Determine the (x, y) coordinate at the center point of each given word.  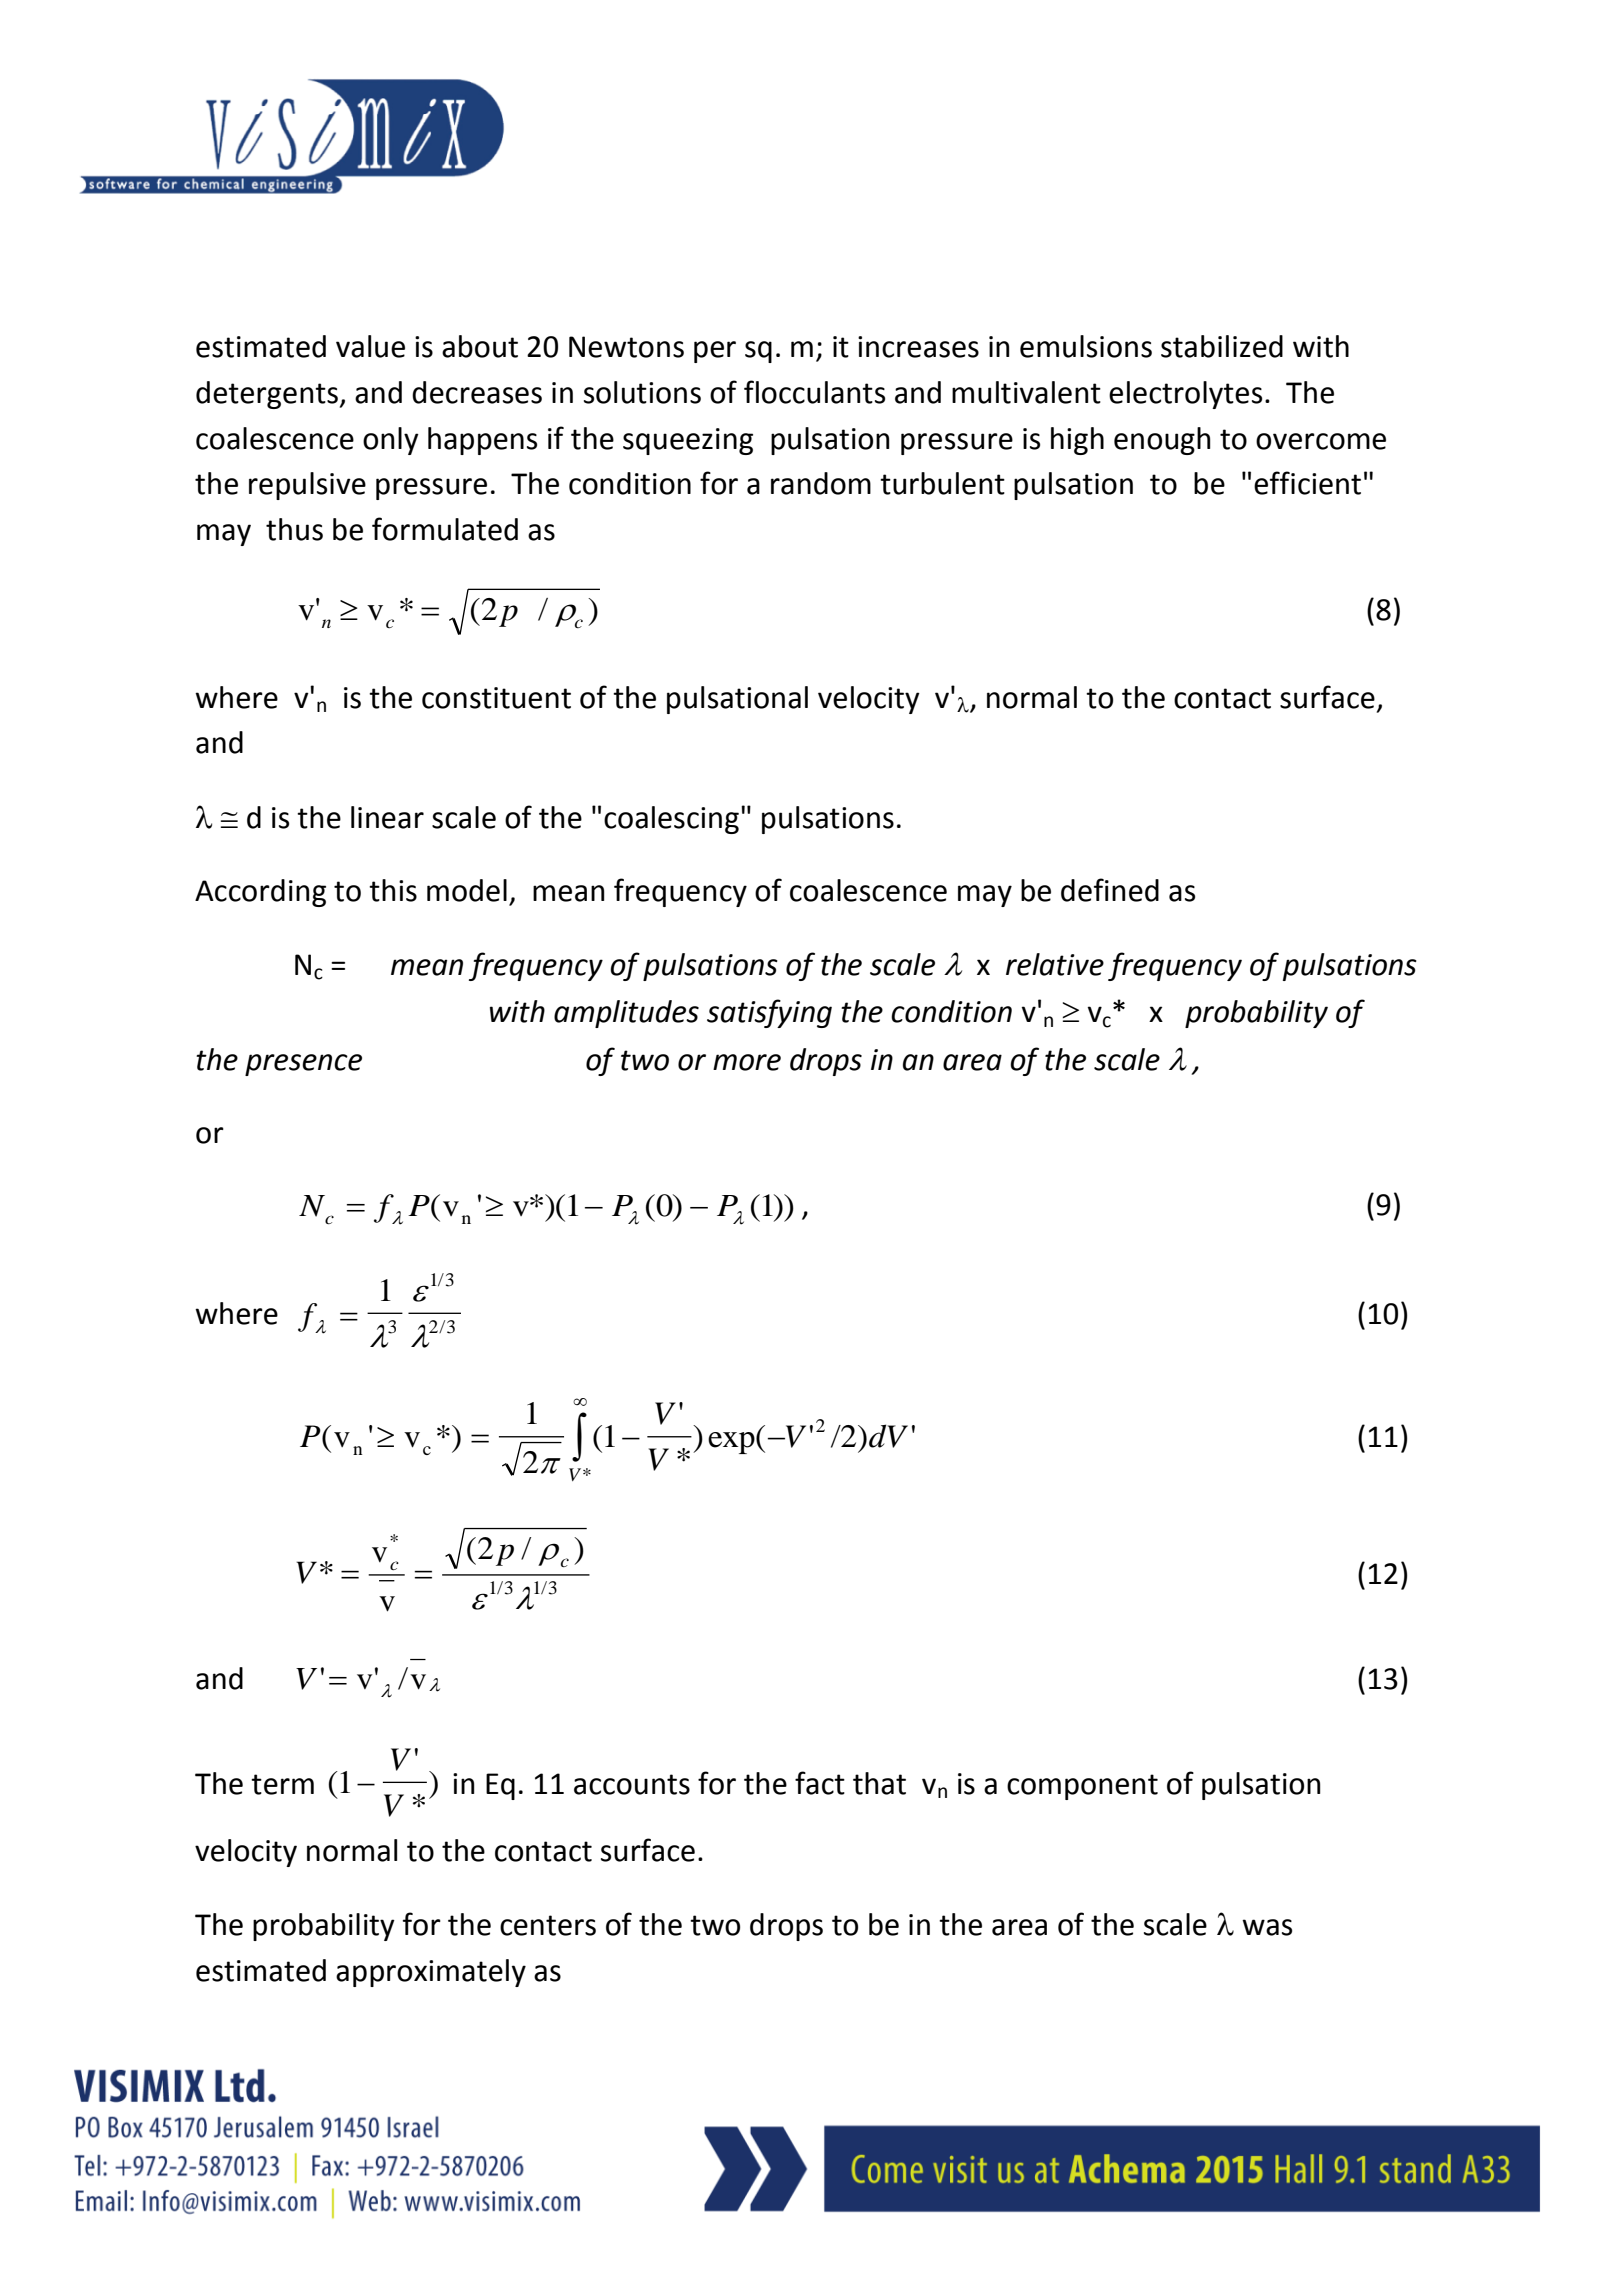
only (391, 441)
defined (1110, 890)
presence (303, 1065)
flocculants (814, 392)
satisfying (769, 1013)
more (747, 1062)
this (393, 890)
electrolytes (1185, 395)
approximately (431, 1973)
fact (820, 1783)
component (1082, 1787)
